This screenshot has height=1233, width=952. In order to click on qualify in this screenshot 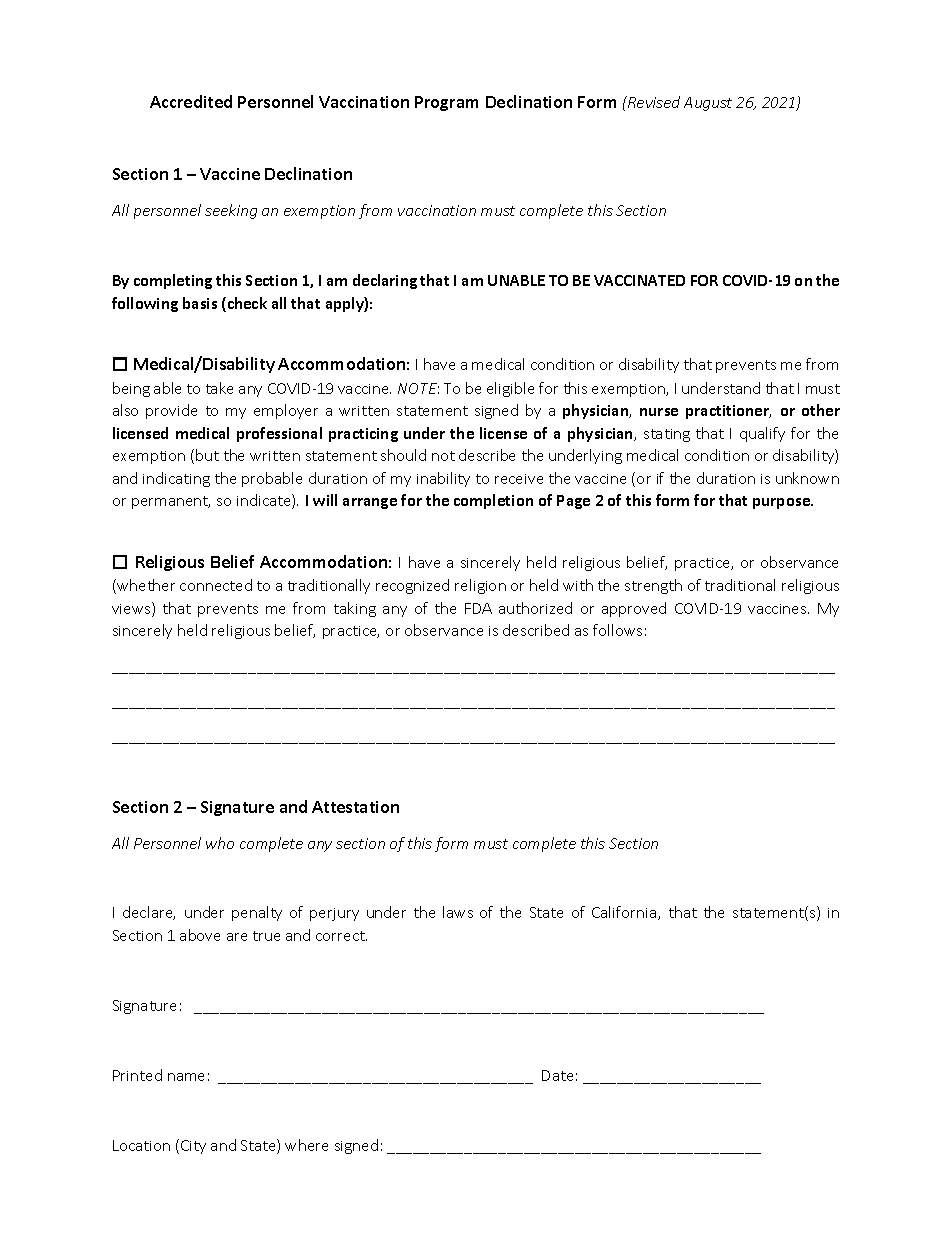, I will do `click(762, 434)`.
